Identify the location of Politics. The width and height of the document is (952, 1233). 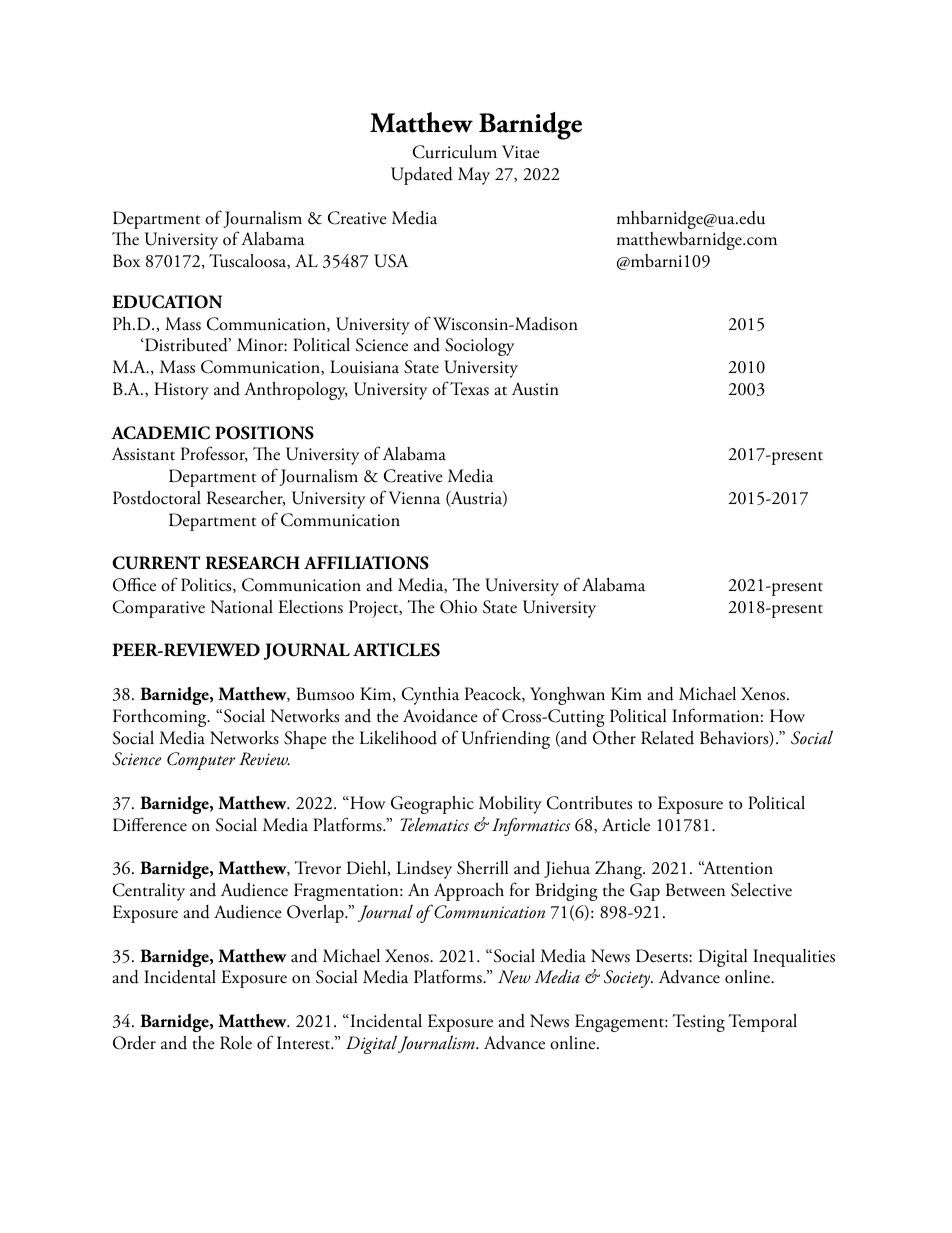
(207, 585).
